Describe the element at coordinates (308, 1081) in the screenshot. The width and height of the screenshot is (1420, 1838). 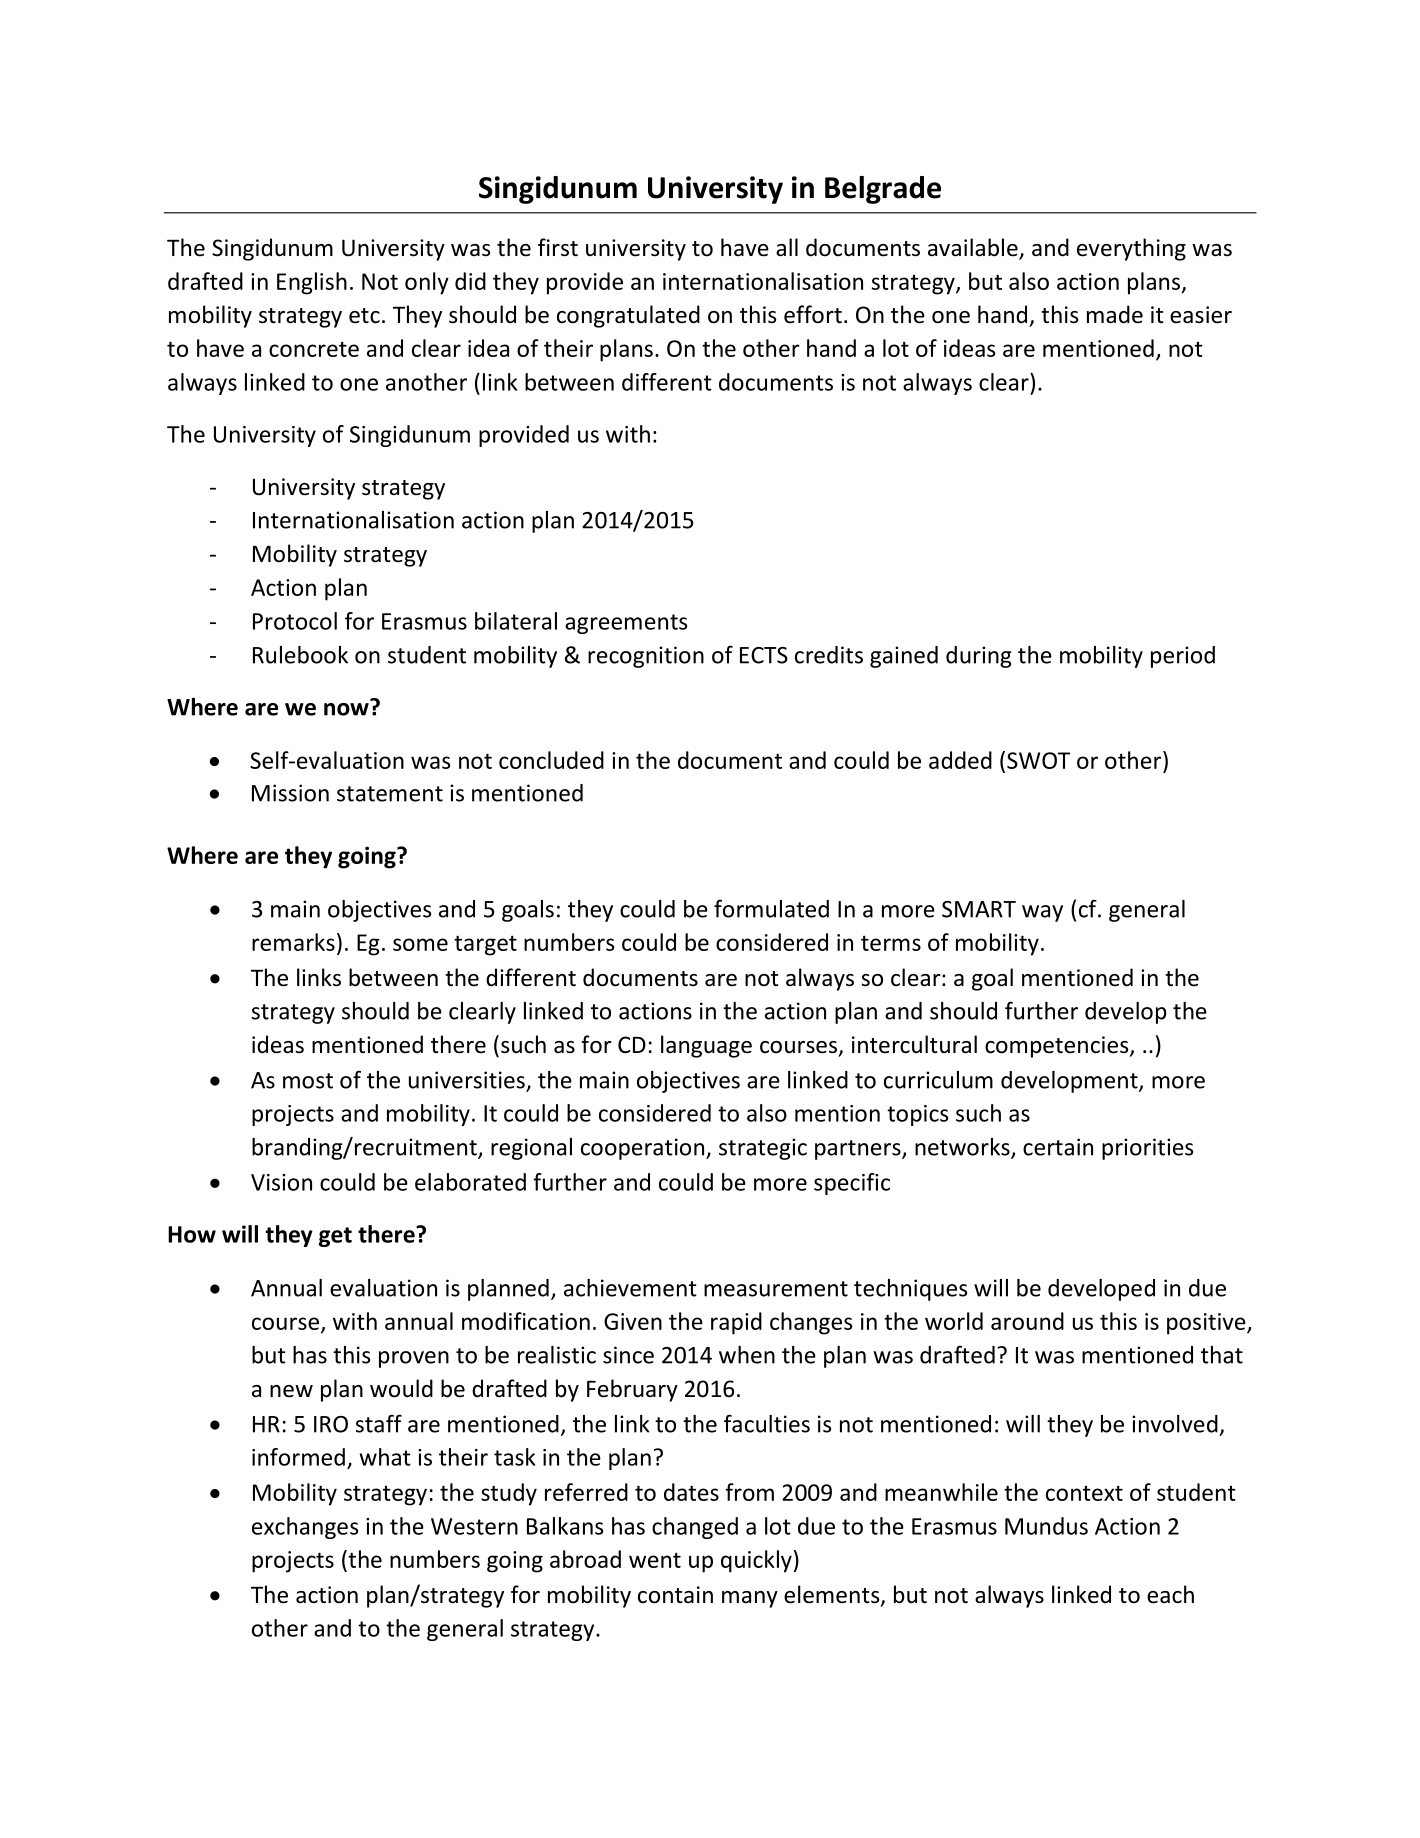
I see `most` at that location.
